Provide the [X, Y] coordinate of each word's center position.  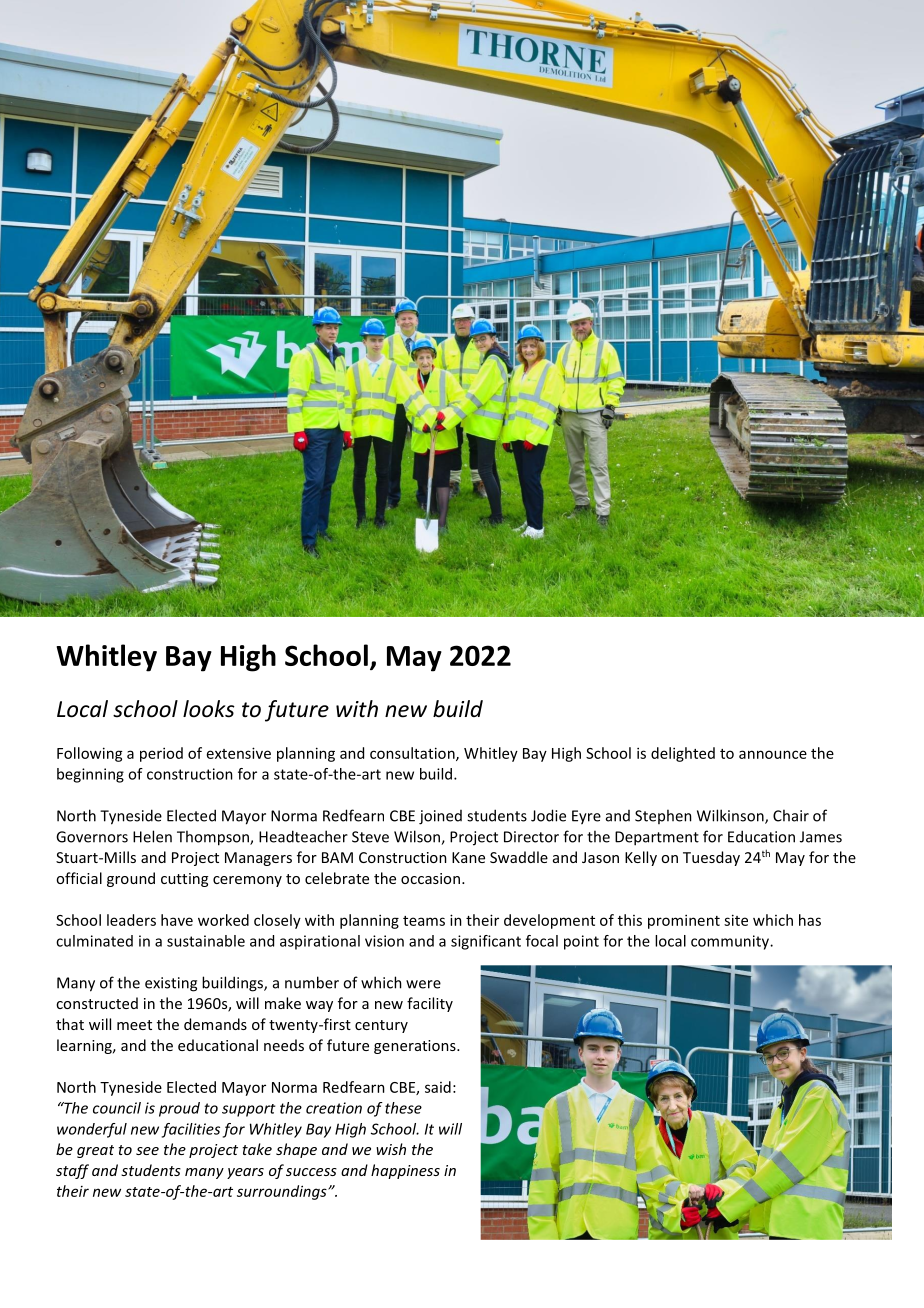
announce [773, 754]
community [731, 942]
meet [134, 1025]
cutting [184, 880]
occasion [430, 878]
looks [209, 709]
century [381, 1026]
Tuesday [711, 858]
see [147, 1151]
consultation [413, 754]
